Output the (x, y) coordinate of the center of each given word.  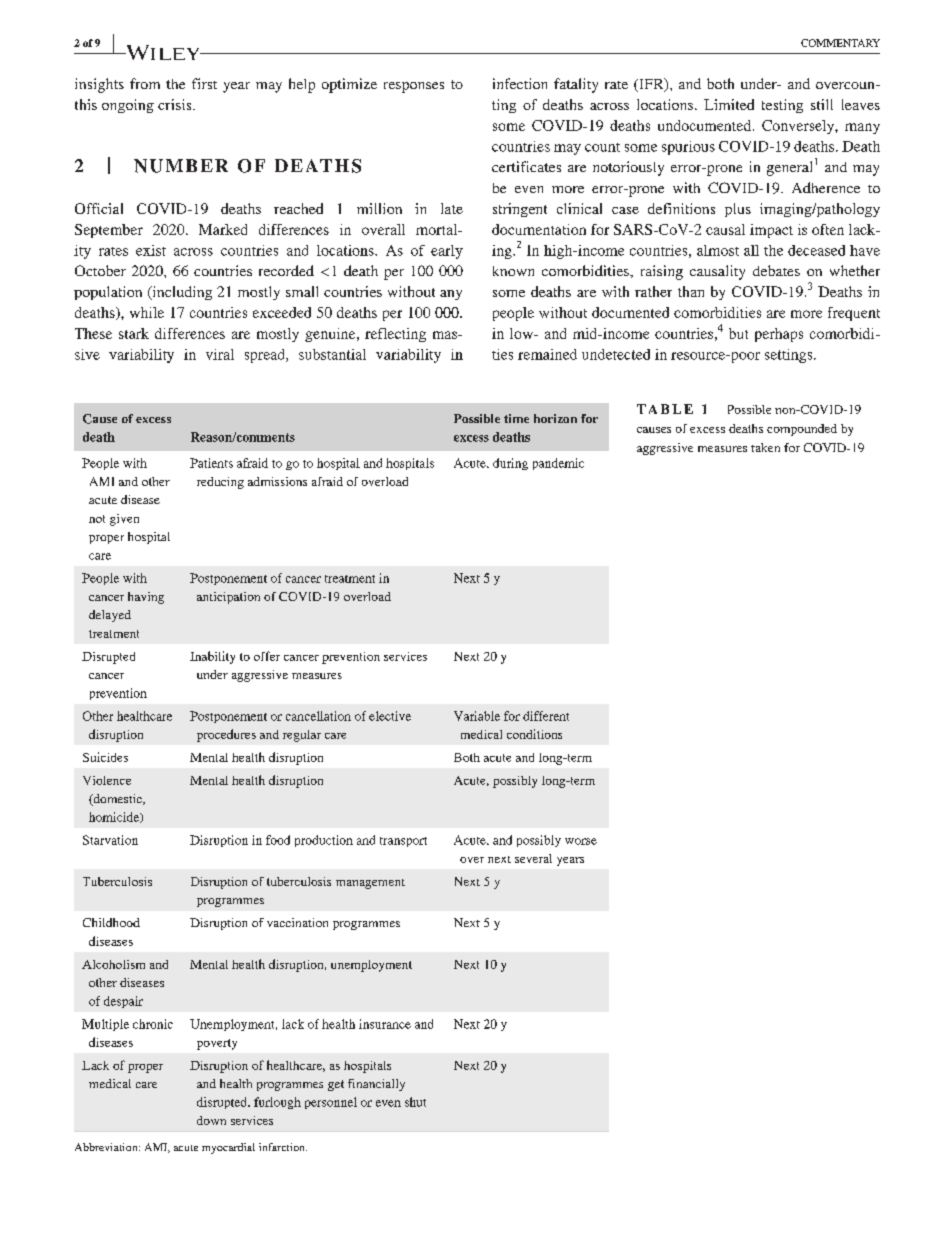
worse (581, 841)
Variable (477, 716)
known (513, 271)
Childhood (111, 922)
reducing (220, 483)
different (546, 716)
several (533, 858)
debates (776, 270)
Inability (212, 657)
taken (765, 447)
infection (520, 83)
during (510, 464)
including (181, 293)
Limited (729, 104)
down (211, 1120)
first (204, 83)
